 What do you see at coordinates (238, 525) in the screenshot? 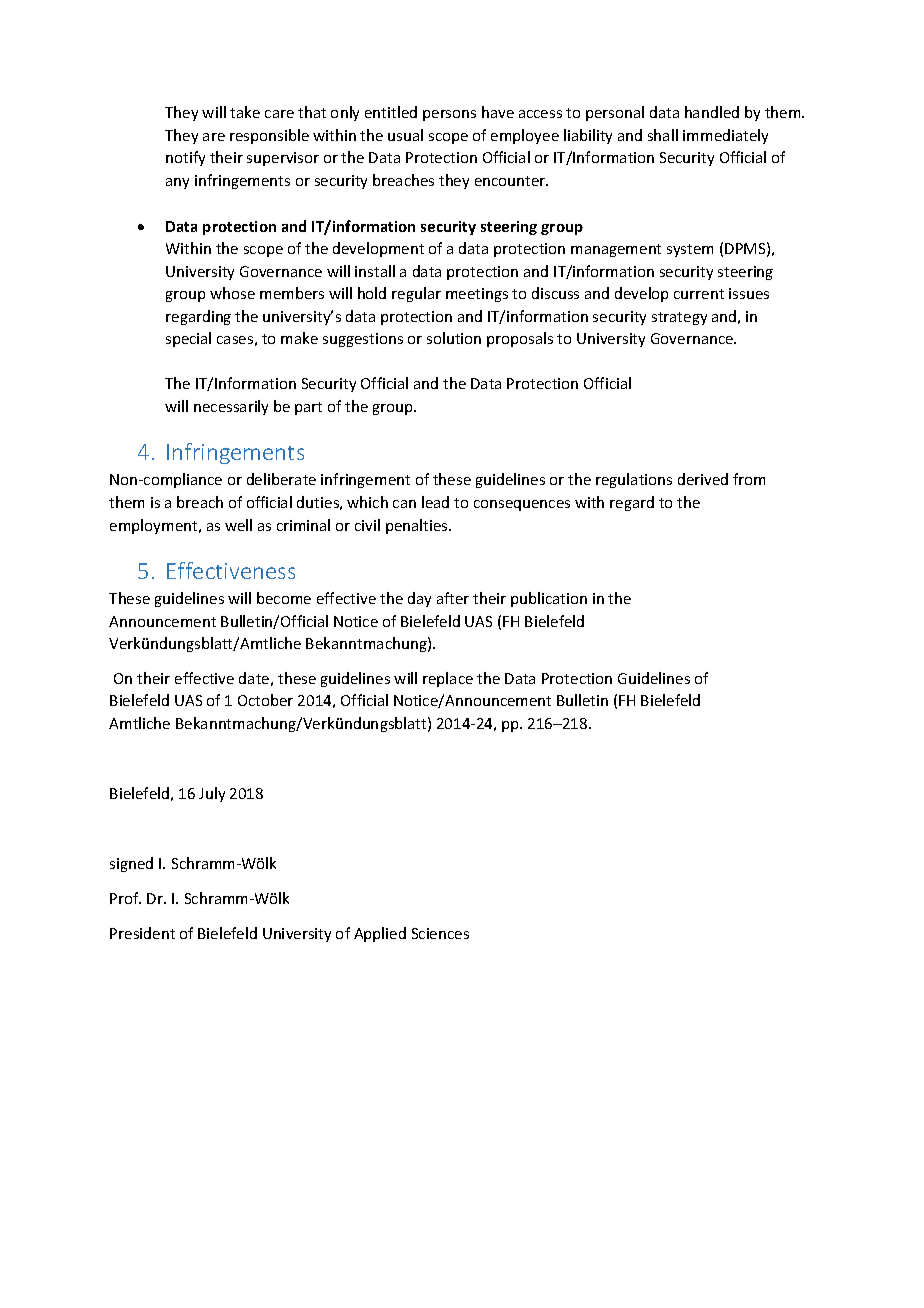
I see `well` at bounding box center [238, 525].
